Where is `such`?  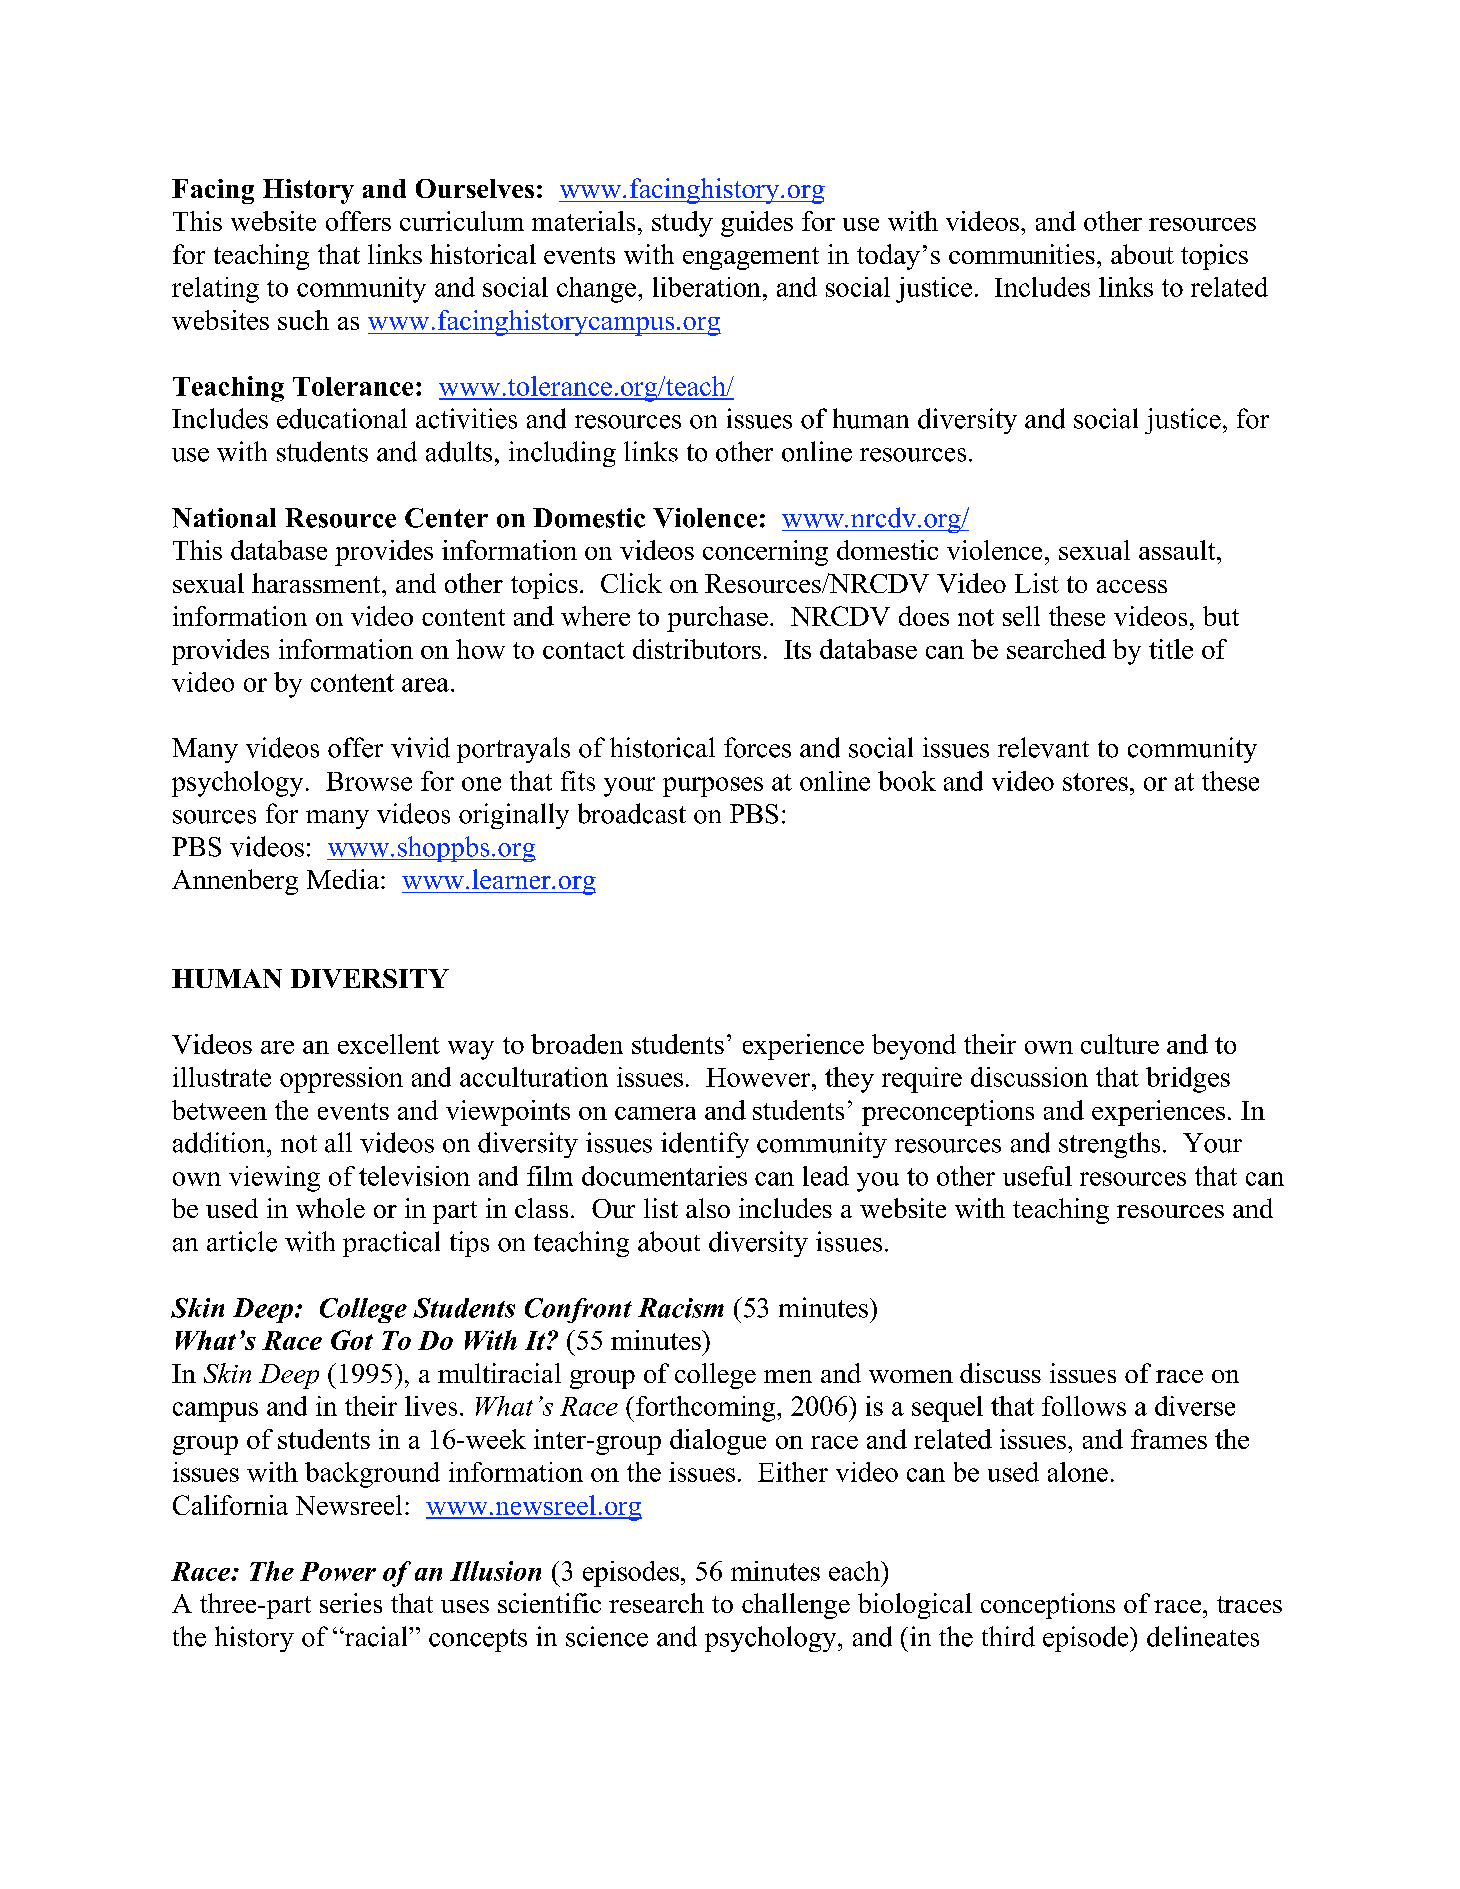 such is located at coordinates (303, 320).
